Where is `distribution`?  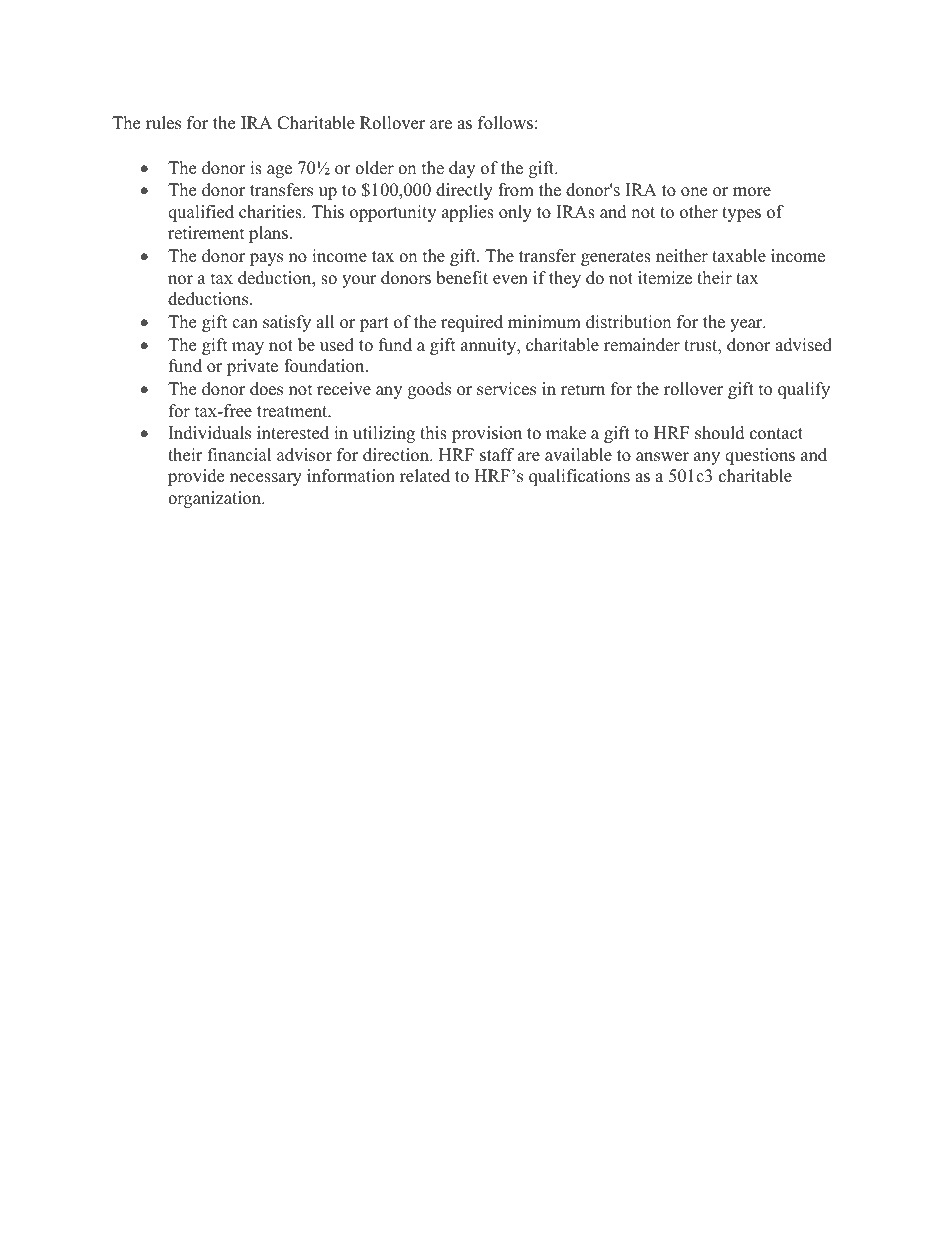 distribution is located at coordinates (628, 322).
